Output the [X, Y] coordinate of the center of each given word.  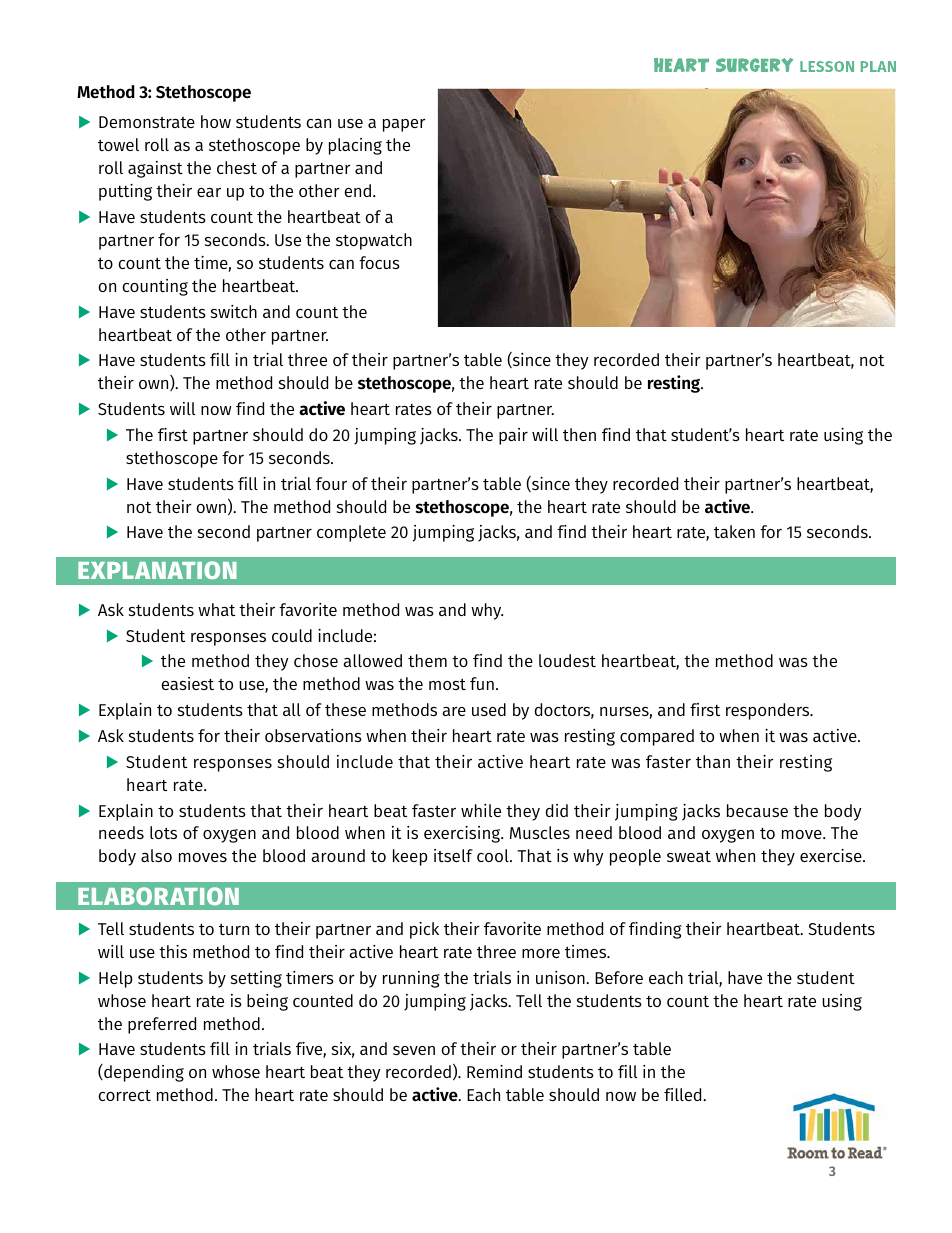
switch [234, 311]
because [757, 810]
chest [237, 167]
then [579, 434]
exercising [463, 834]
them [427, 660]
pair [513, 436]
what [216, 609]
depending [143, 1073]
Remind [494, 1071]
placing [355, 146]
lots [163, 832]
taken [734, 531]
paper [404, 125]
